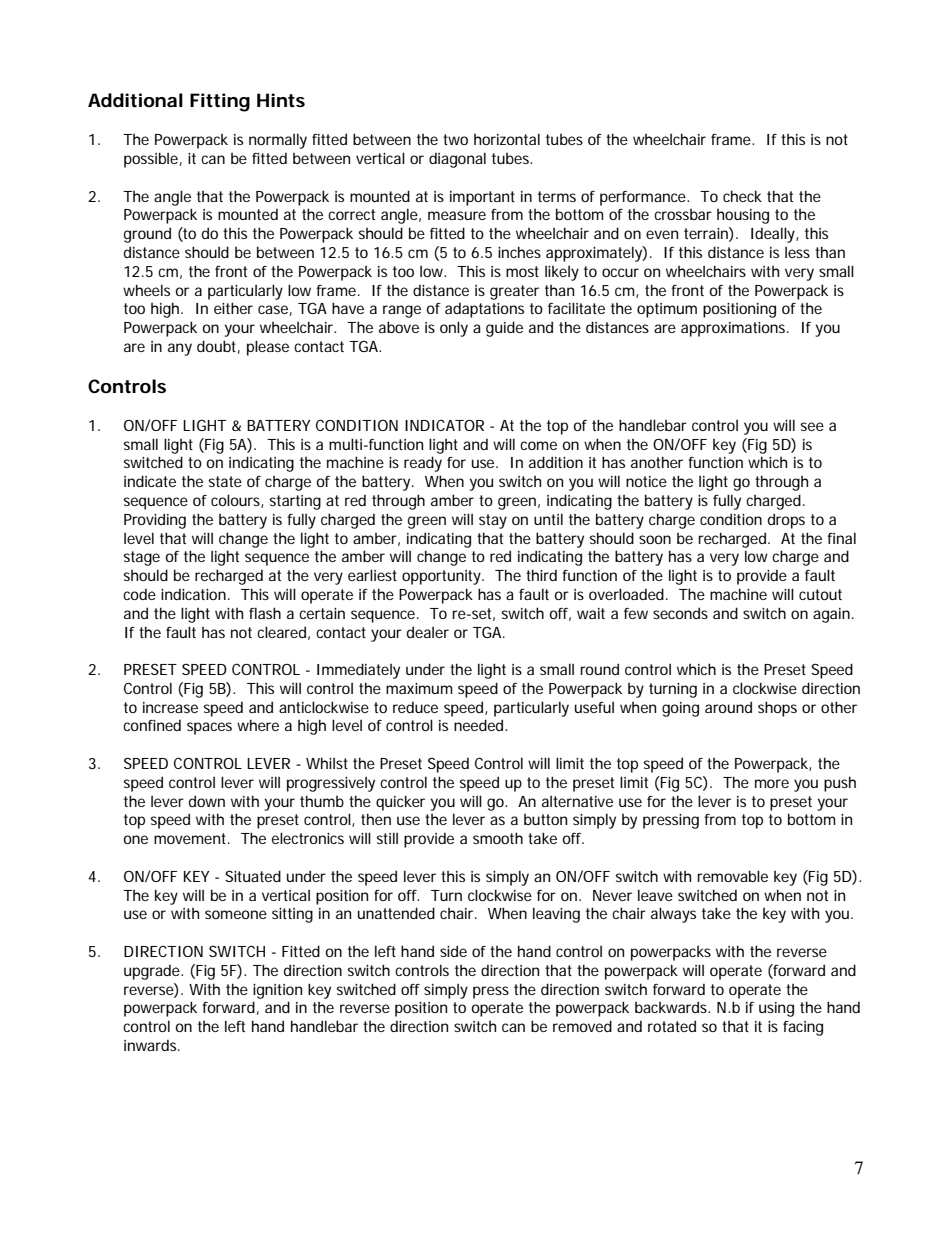  Describe the element at coordinates (742, 196) in the screenshot. I see `check` at that location.
